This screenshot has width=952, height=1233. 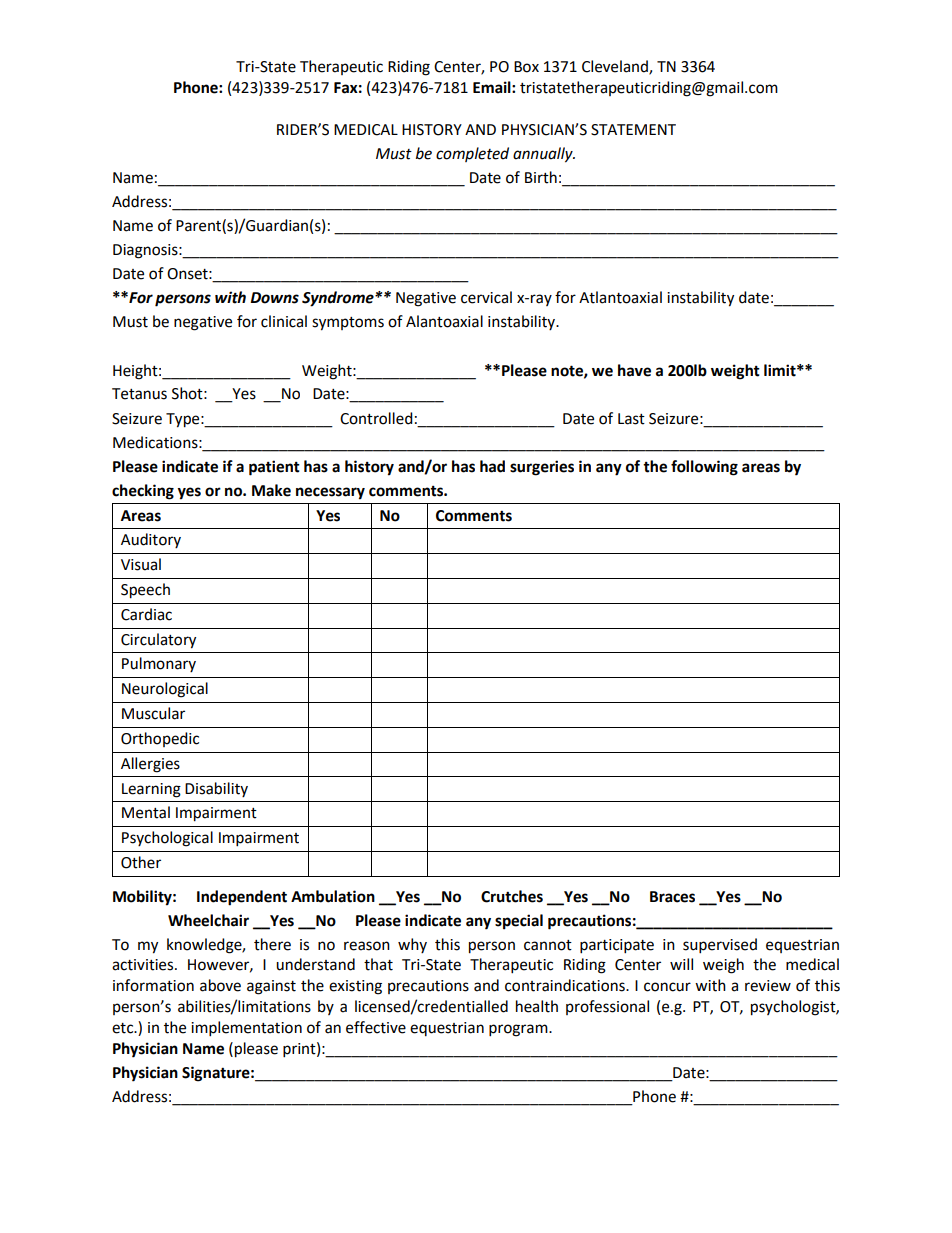 I want to click on following, so click(x=704, y=468).
